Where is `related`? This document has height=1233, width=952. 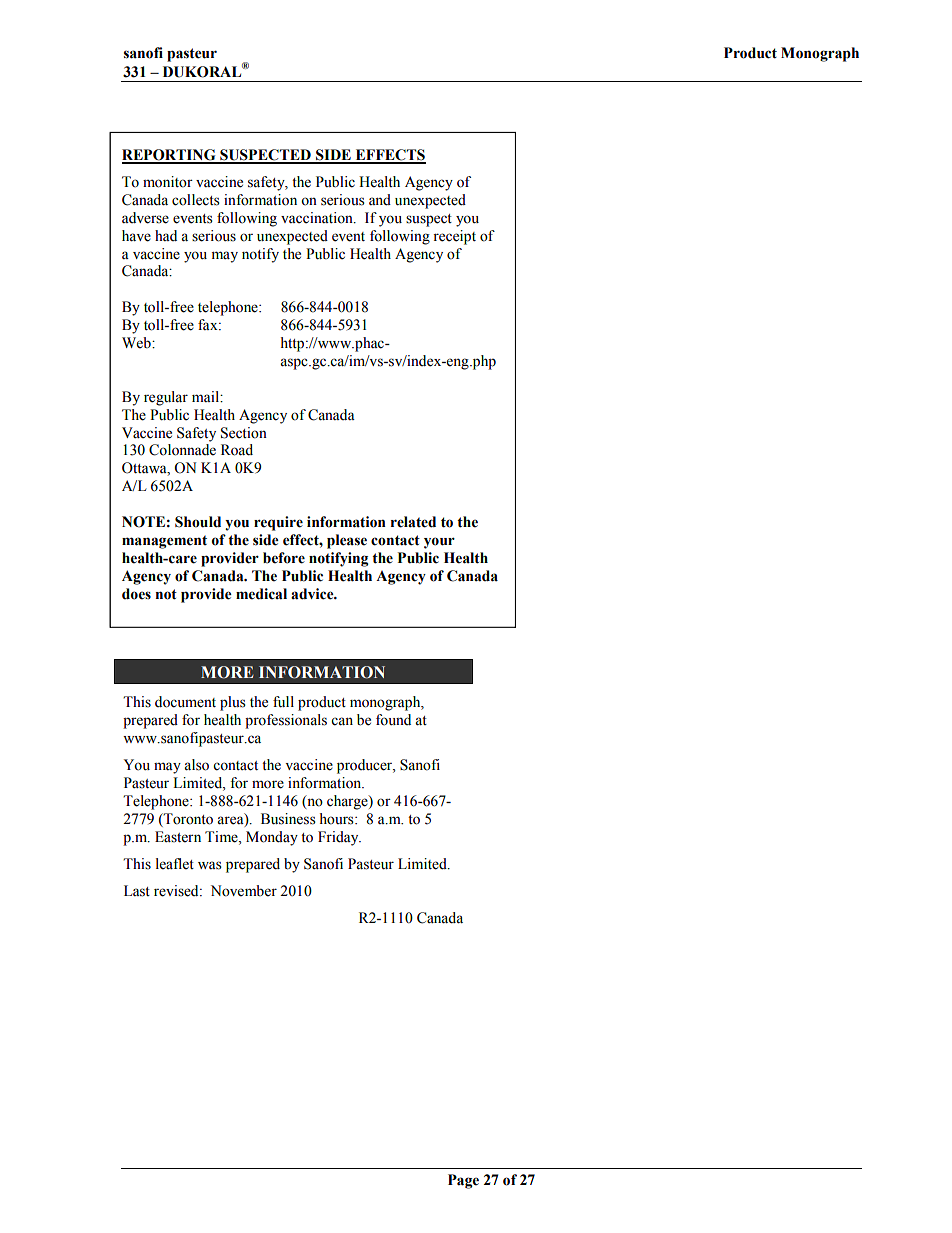 related is located at coordinates (413, 522).
